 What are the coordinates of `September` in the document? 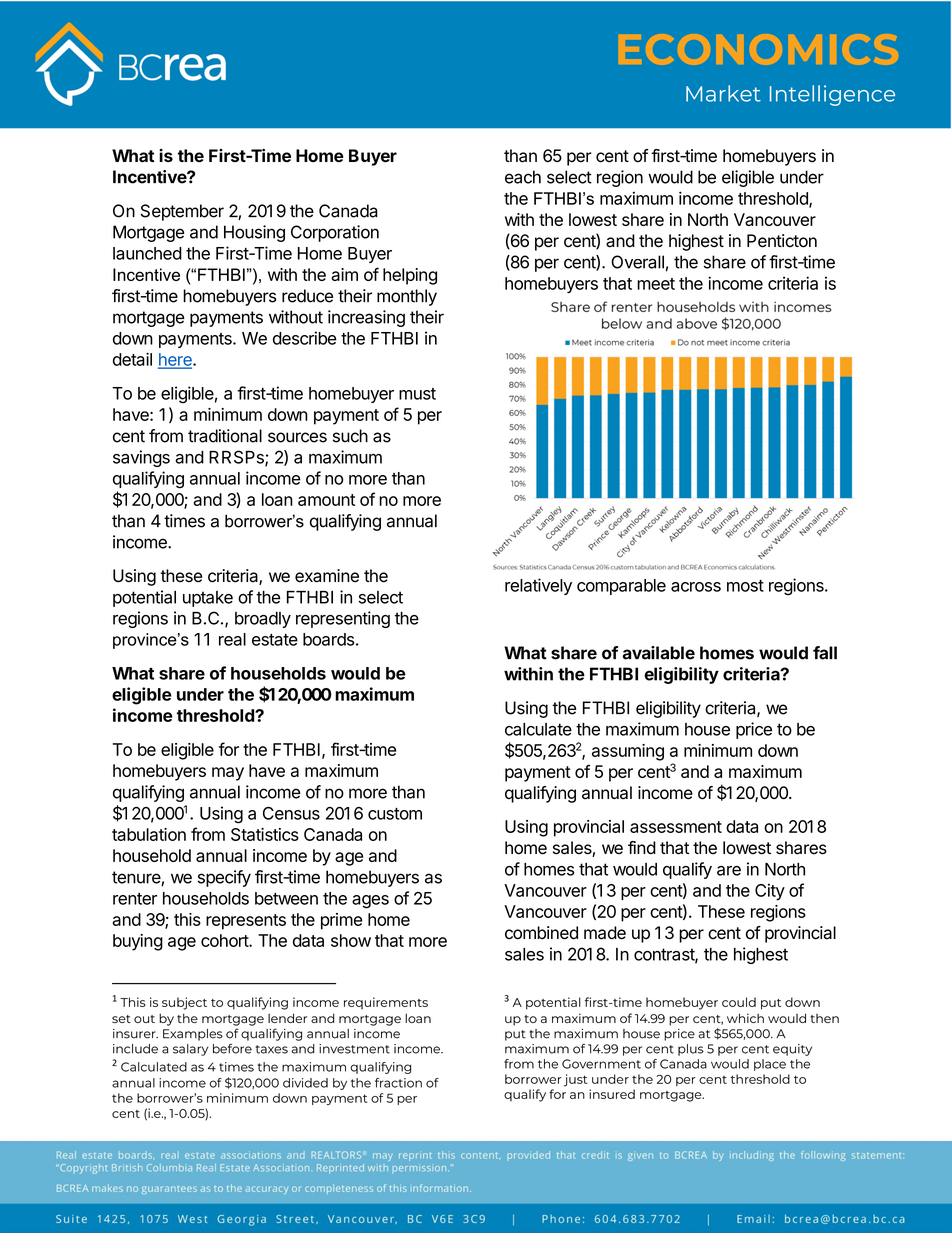 It's located at (182, 212).
